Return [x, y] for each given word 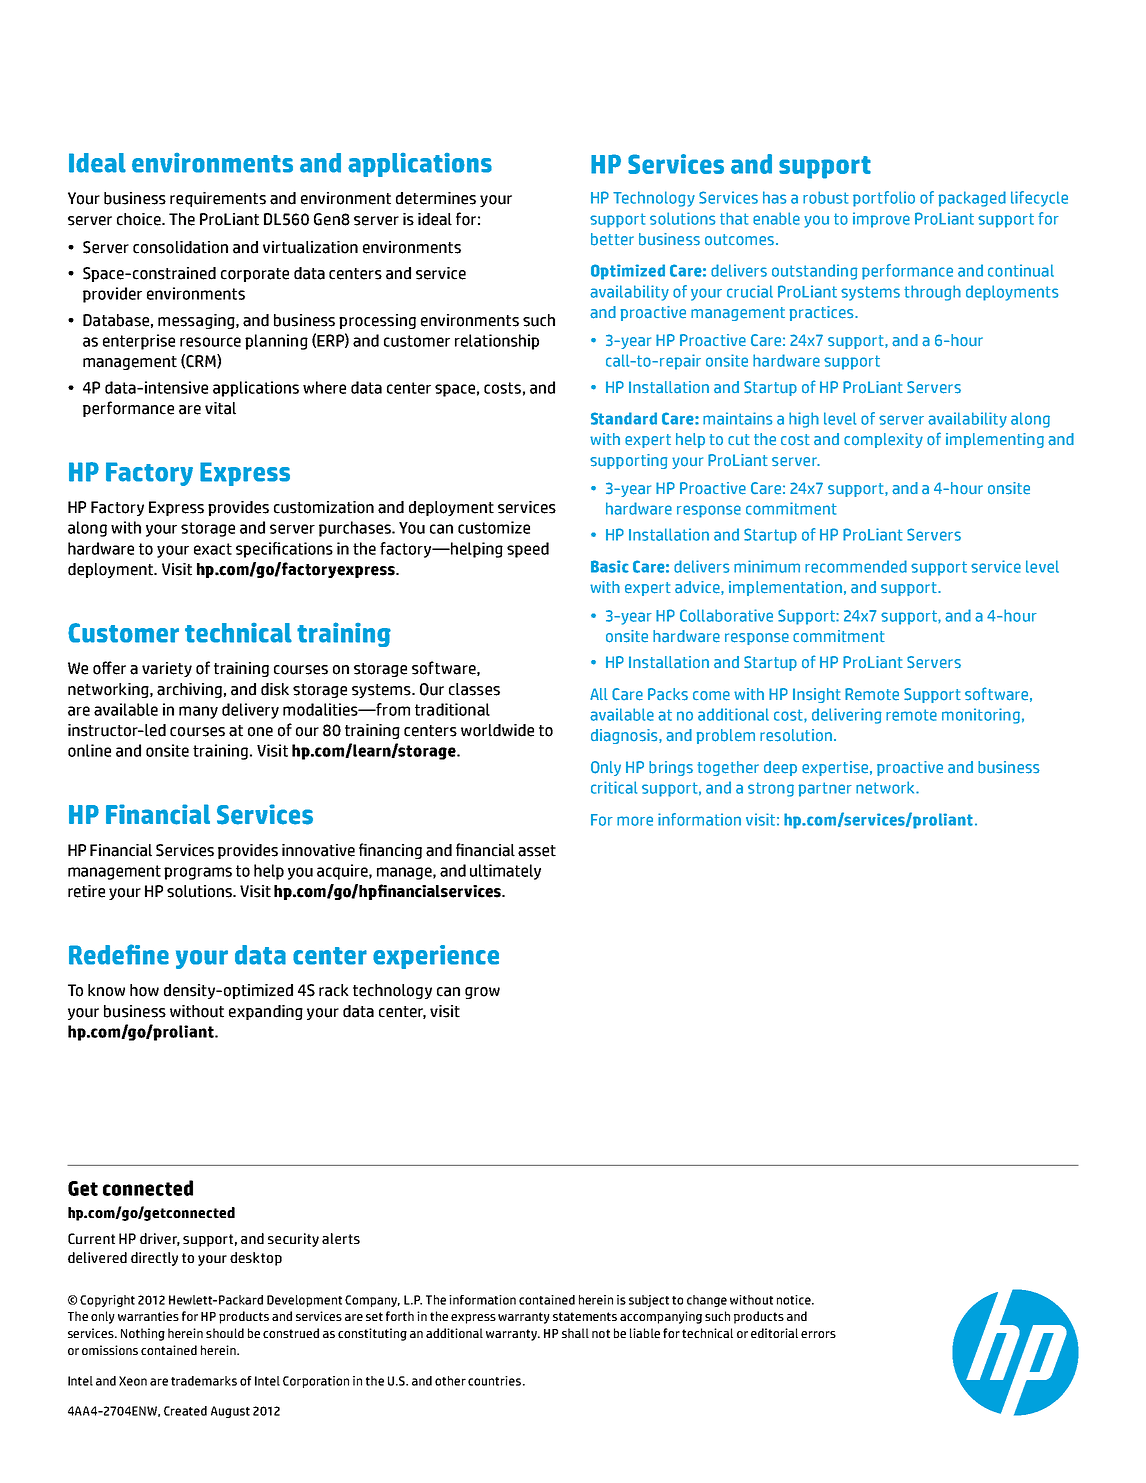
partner [825, 789]
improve [881, 220]
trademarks [204, 1381]
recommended [856, 566]
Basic [610, 566]
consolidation [180, 247]
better [612, 239]
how [144, 990]
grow [482, 993]
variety [167, 669]
